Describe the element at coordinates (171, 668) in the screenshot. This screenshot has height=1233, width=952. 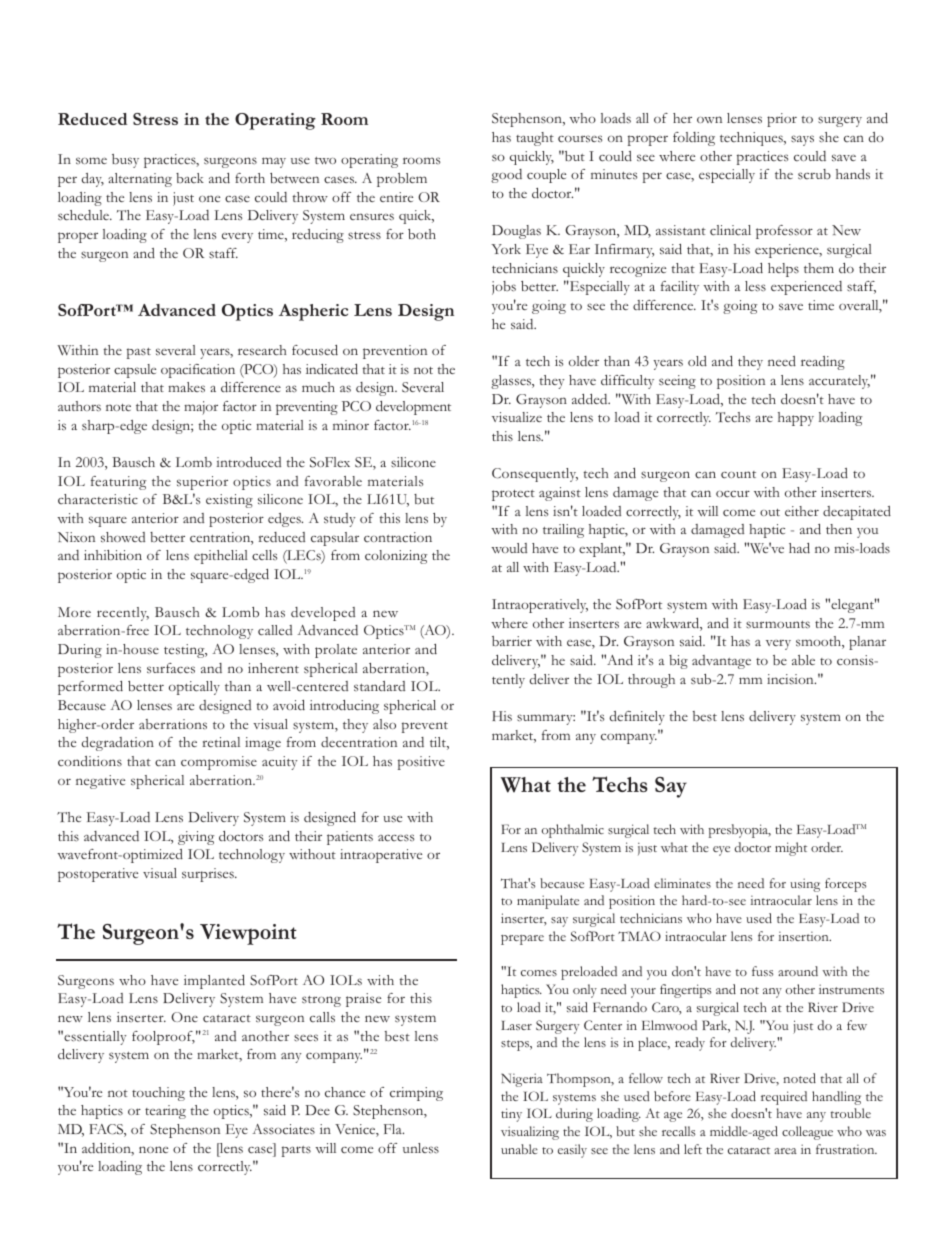
I see `surfaces` at that location.
